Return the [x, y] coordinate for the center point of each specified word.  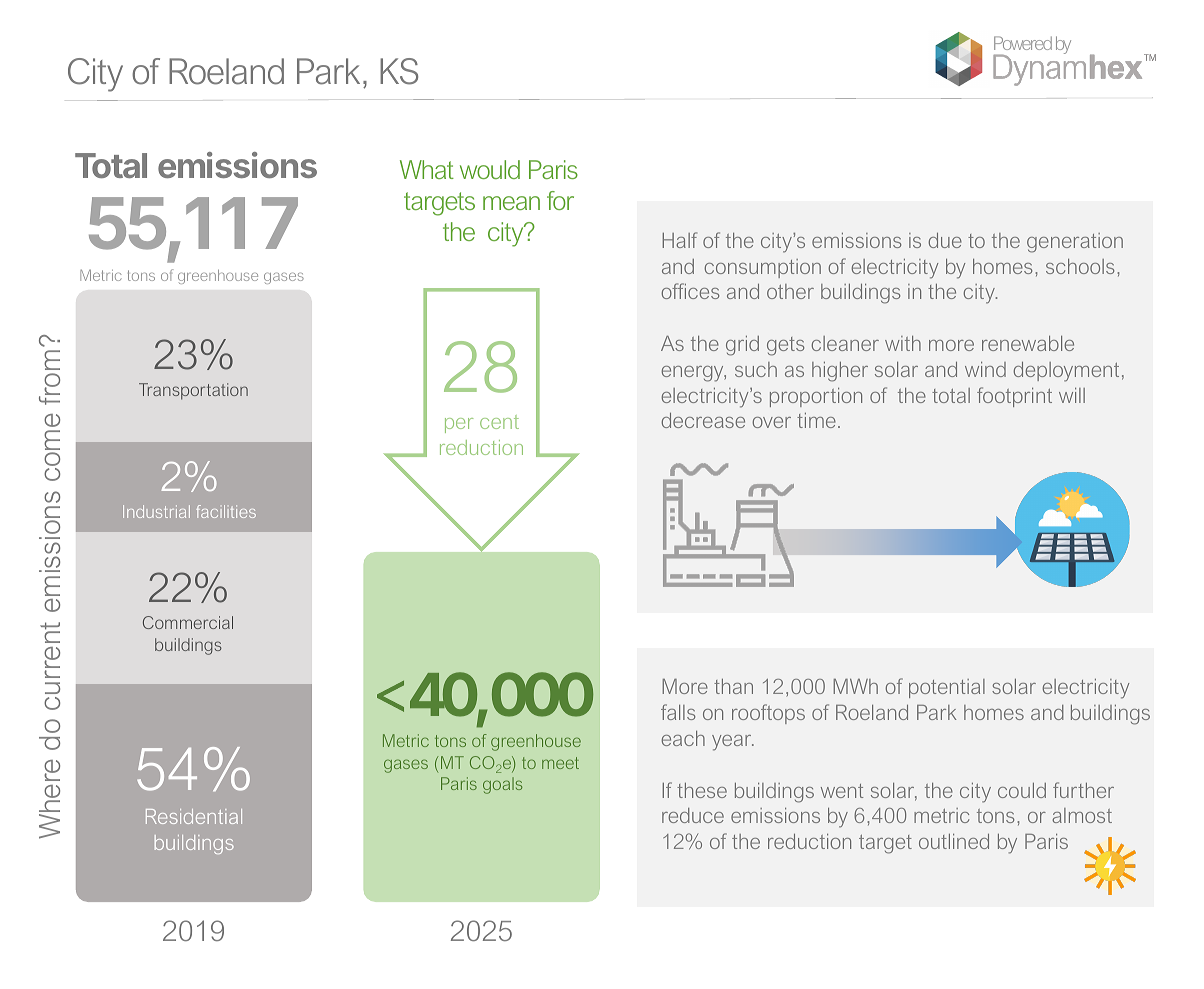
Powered [1023, 43]
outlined [954, 841]
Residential [194, 816]
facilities [226, 511]
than [733, 686]
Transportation [193, 391]
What [427, 169]
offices [690, 291]
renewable [1028, 343]
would [490, 169]
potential [947, 688]
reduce [693, 815]
